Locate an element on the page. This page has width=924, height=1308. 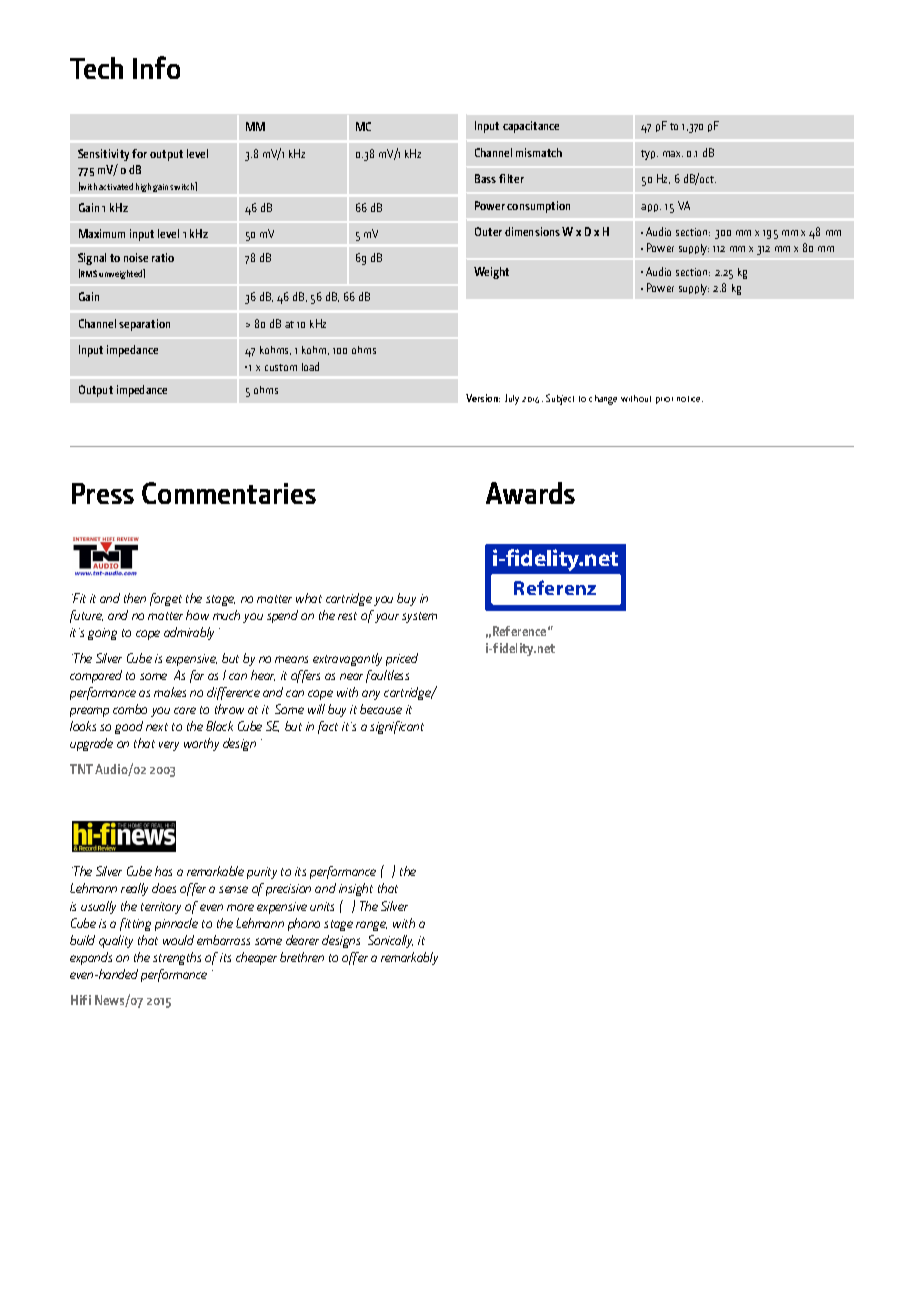
faultless is located at coordinates (387, 676).
